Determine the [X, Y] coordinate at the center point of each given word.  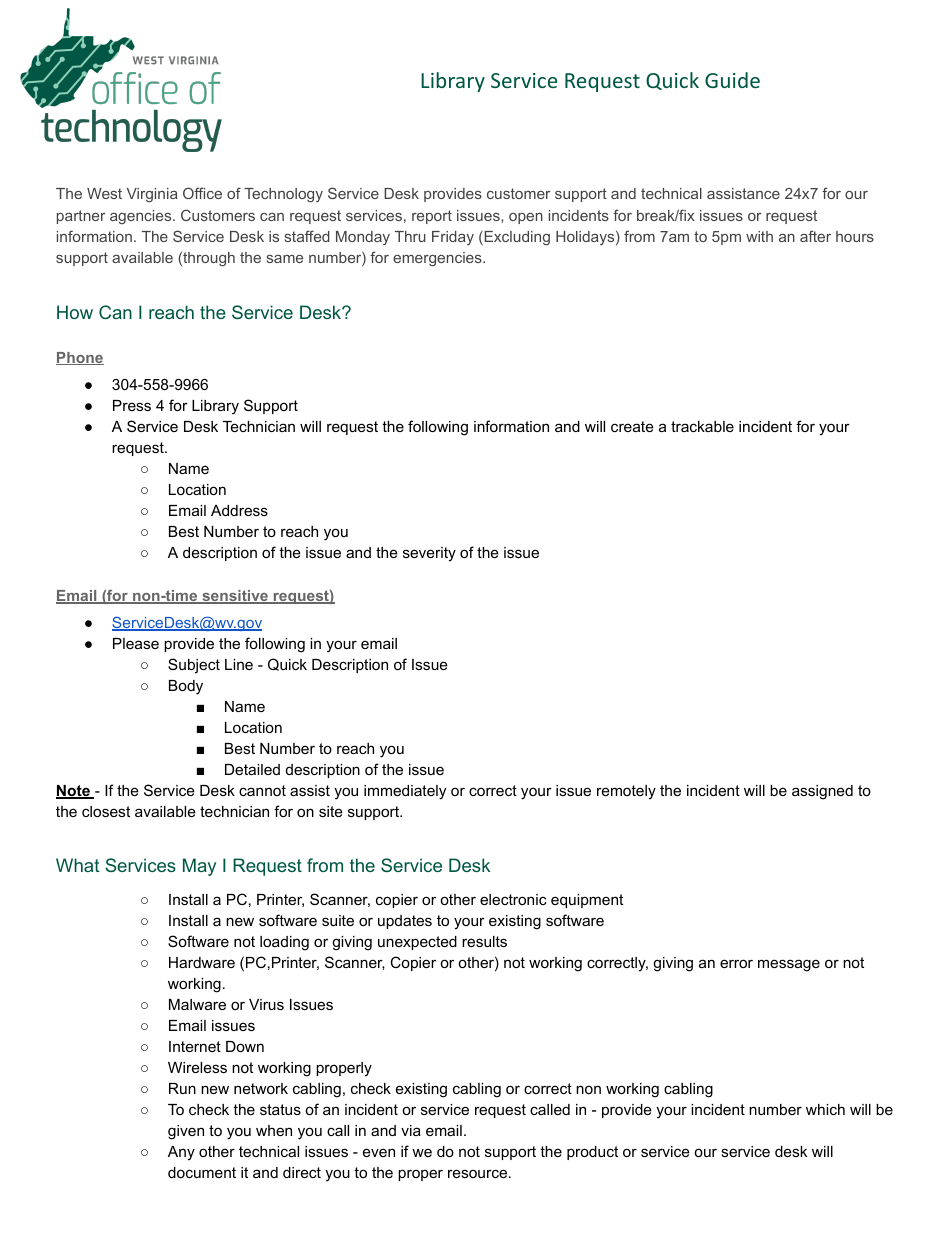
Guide [732, 80]
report [432, 217]
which [825, 1109]
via [411, 1130]
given [186, 1132]
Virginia [152, 195]
